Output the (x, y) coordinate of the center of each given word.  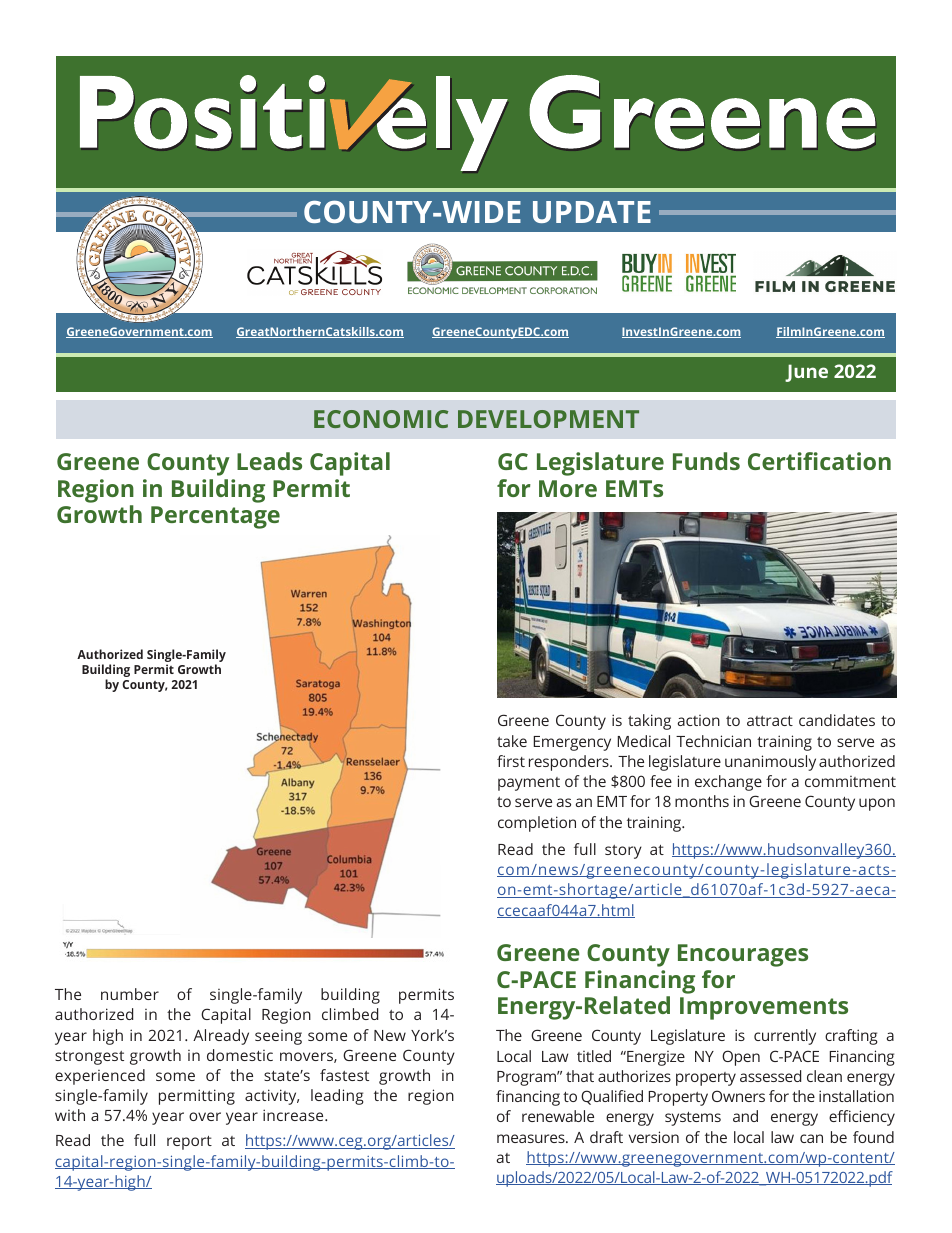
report (189, 1143)
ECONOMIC (381, 419)
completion (537, 824)
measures (532, 1138)
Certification (819, 461)
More (568, 488)
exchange (728, 783)
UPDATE (592, 212)
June (806, 373)
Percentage (215, 517)
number (130, 994)
